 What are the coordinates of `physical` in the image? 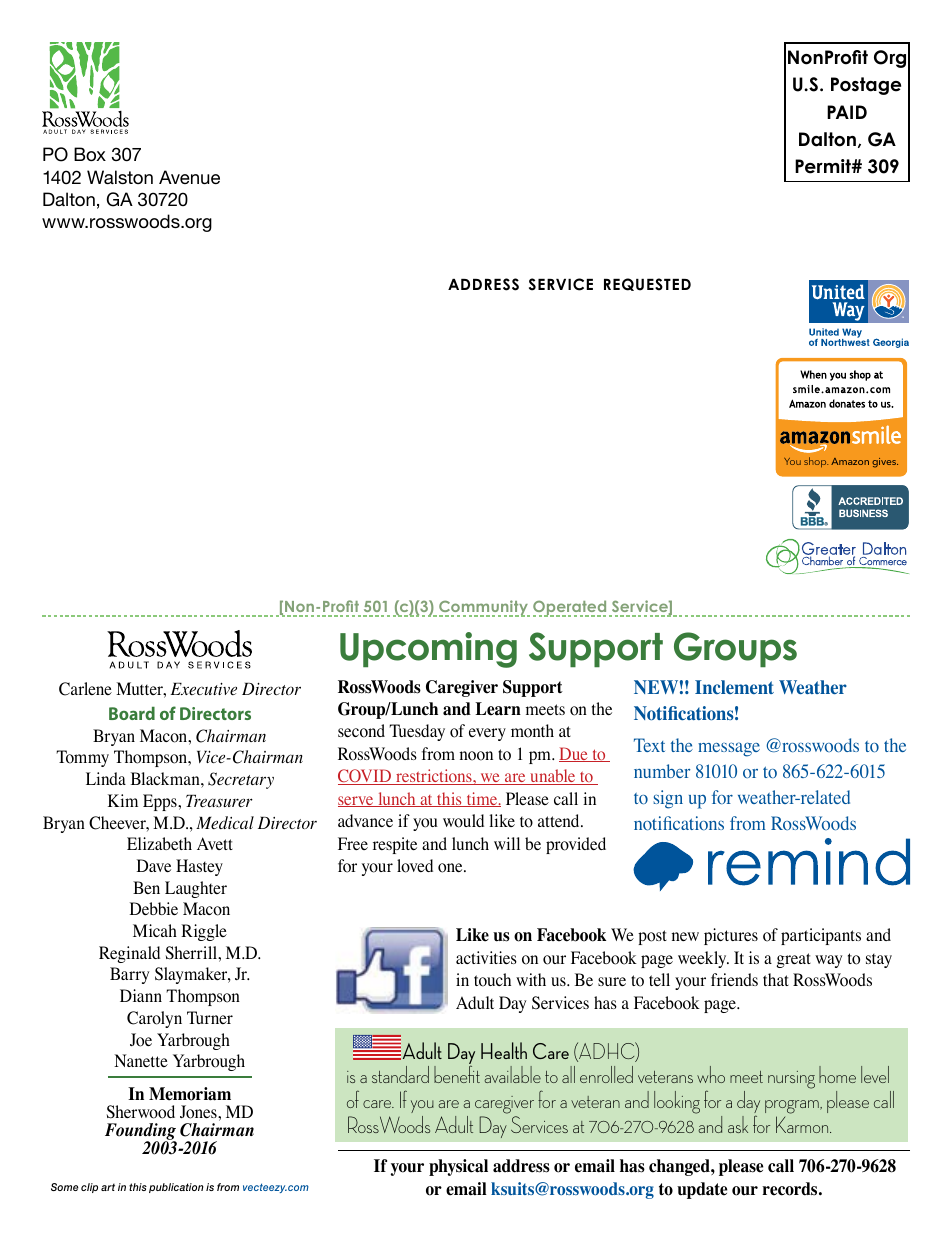 It's located at (458, 1167).
